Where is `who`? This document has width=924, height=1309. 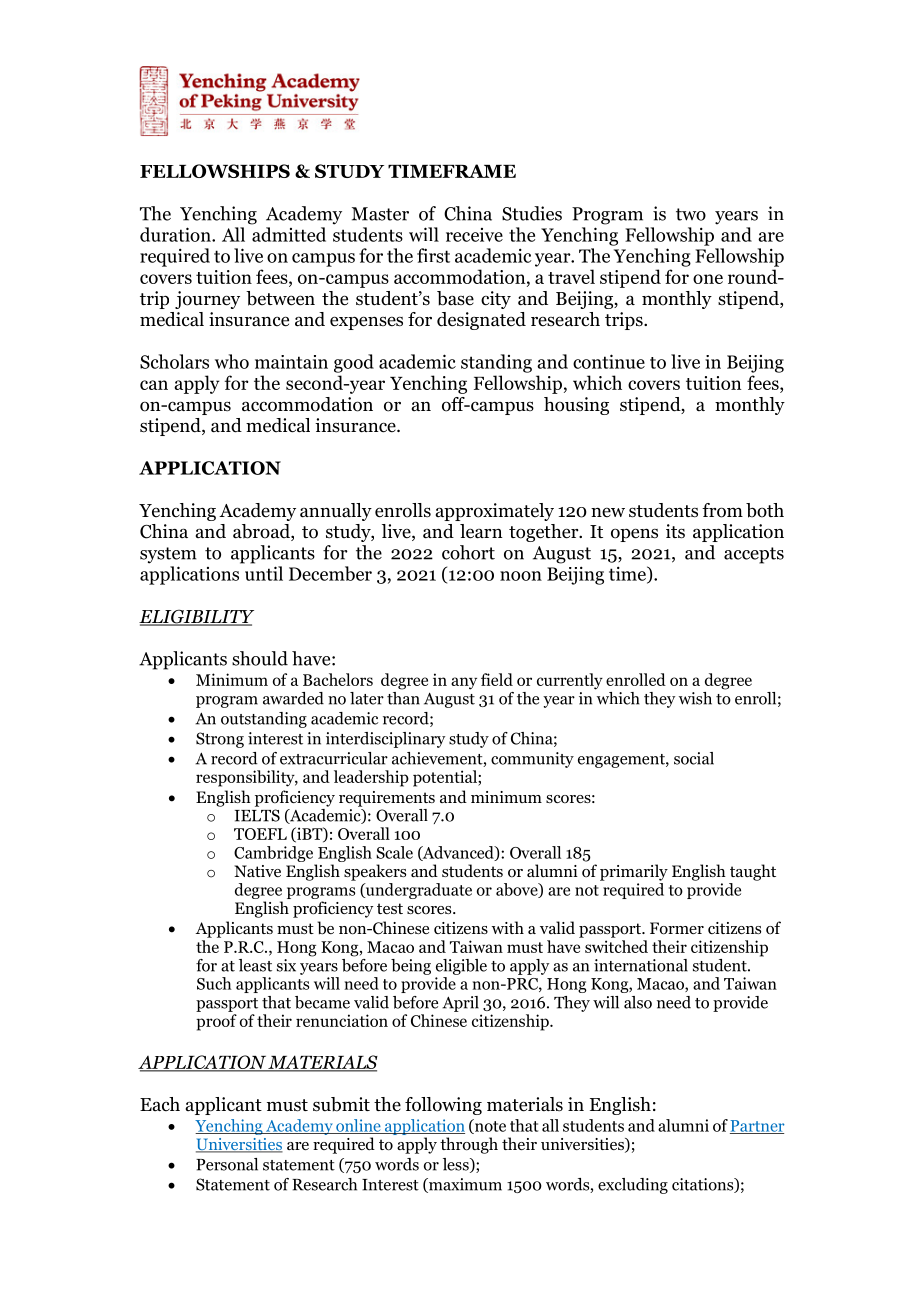 who is located at coordinates (232, 361).
